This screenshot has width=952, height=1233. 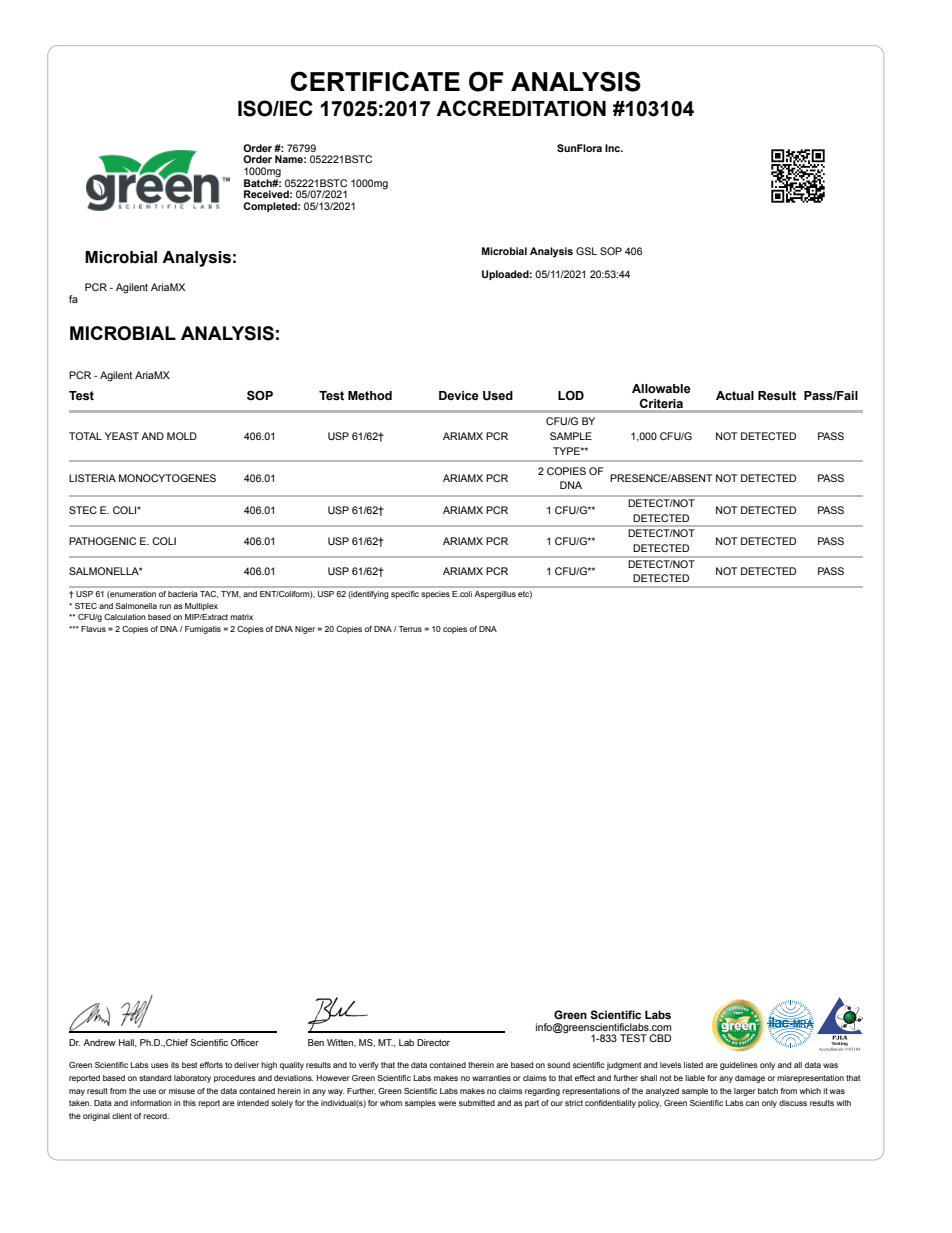 What do you see at coordinates (586, 251) in the screenshot?
I see `GSL` at bounding box center [586, 251].
